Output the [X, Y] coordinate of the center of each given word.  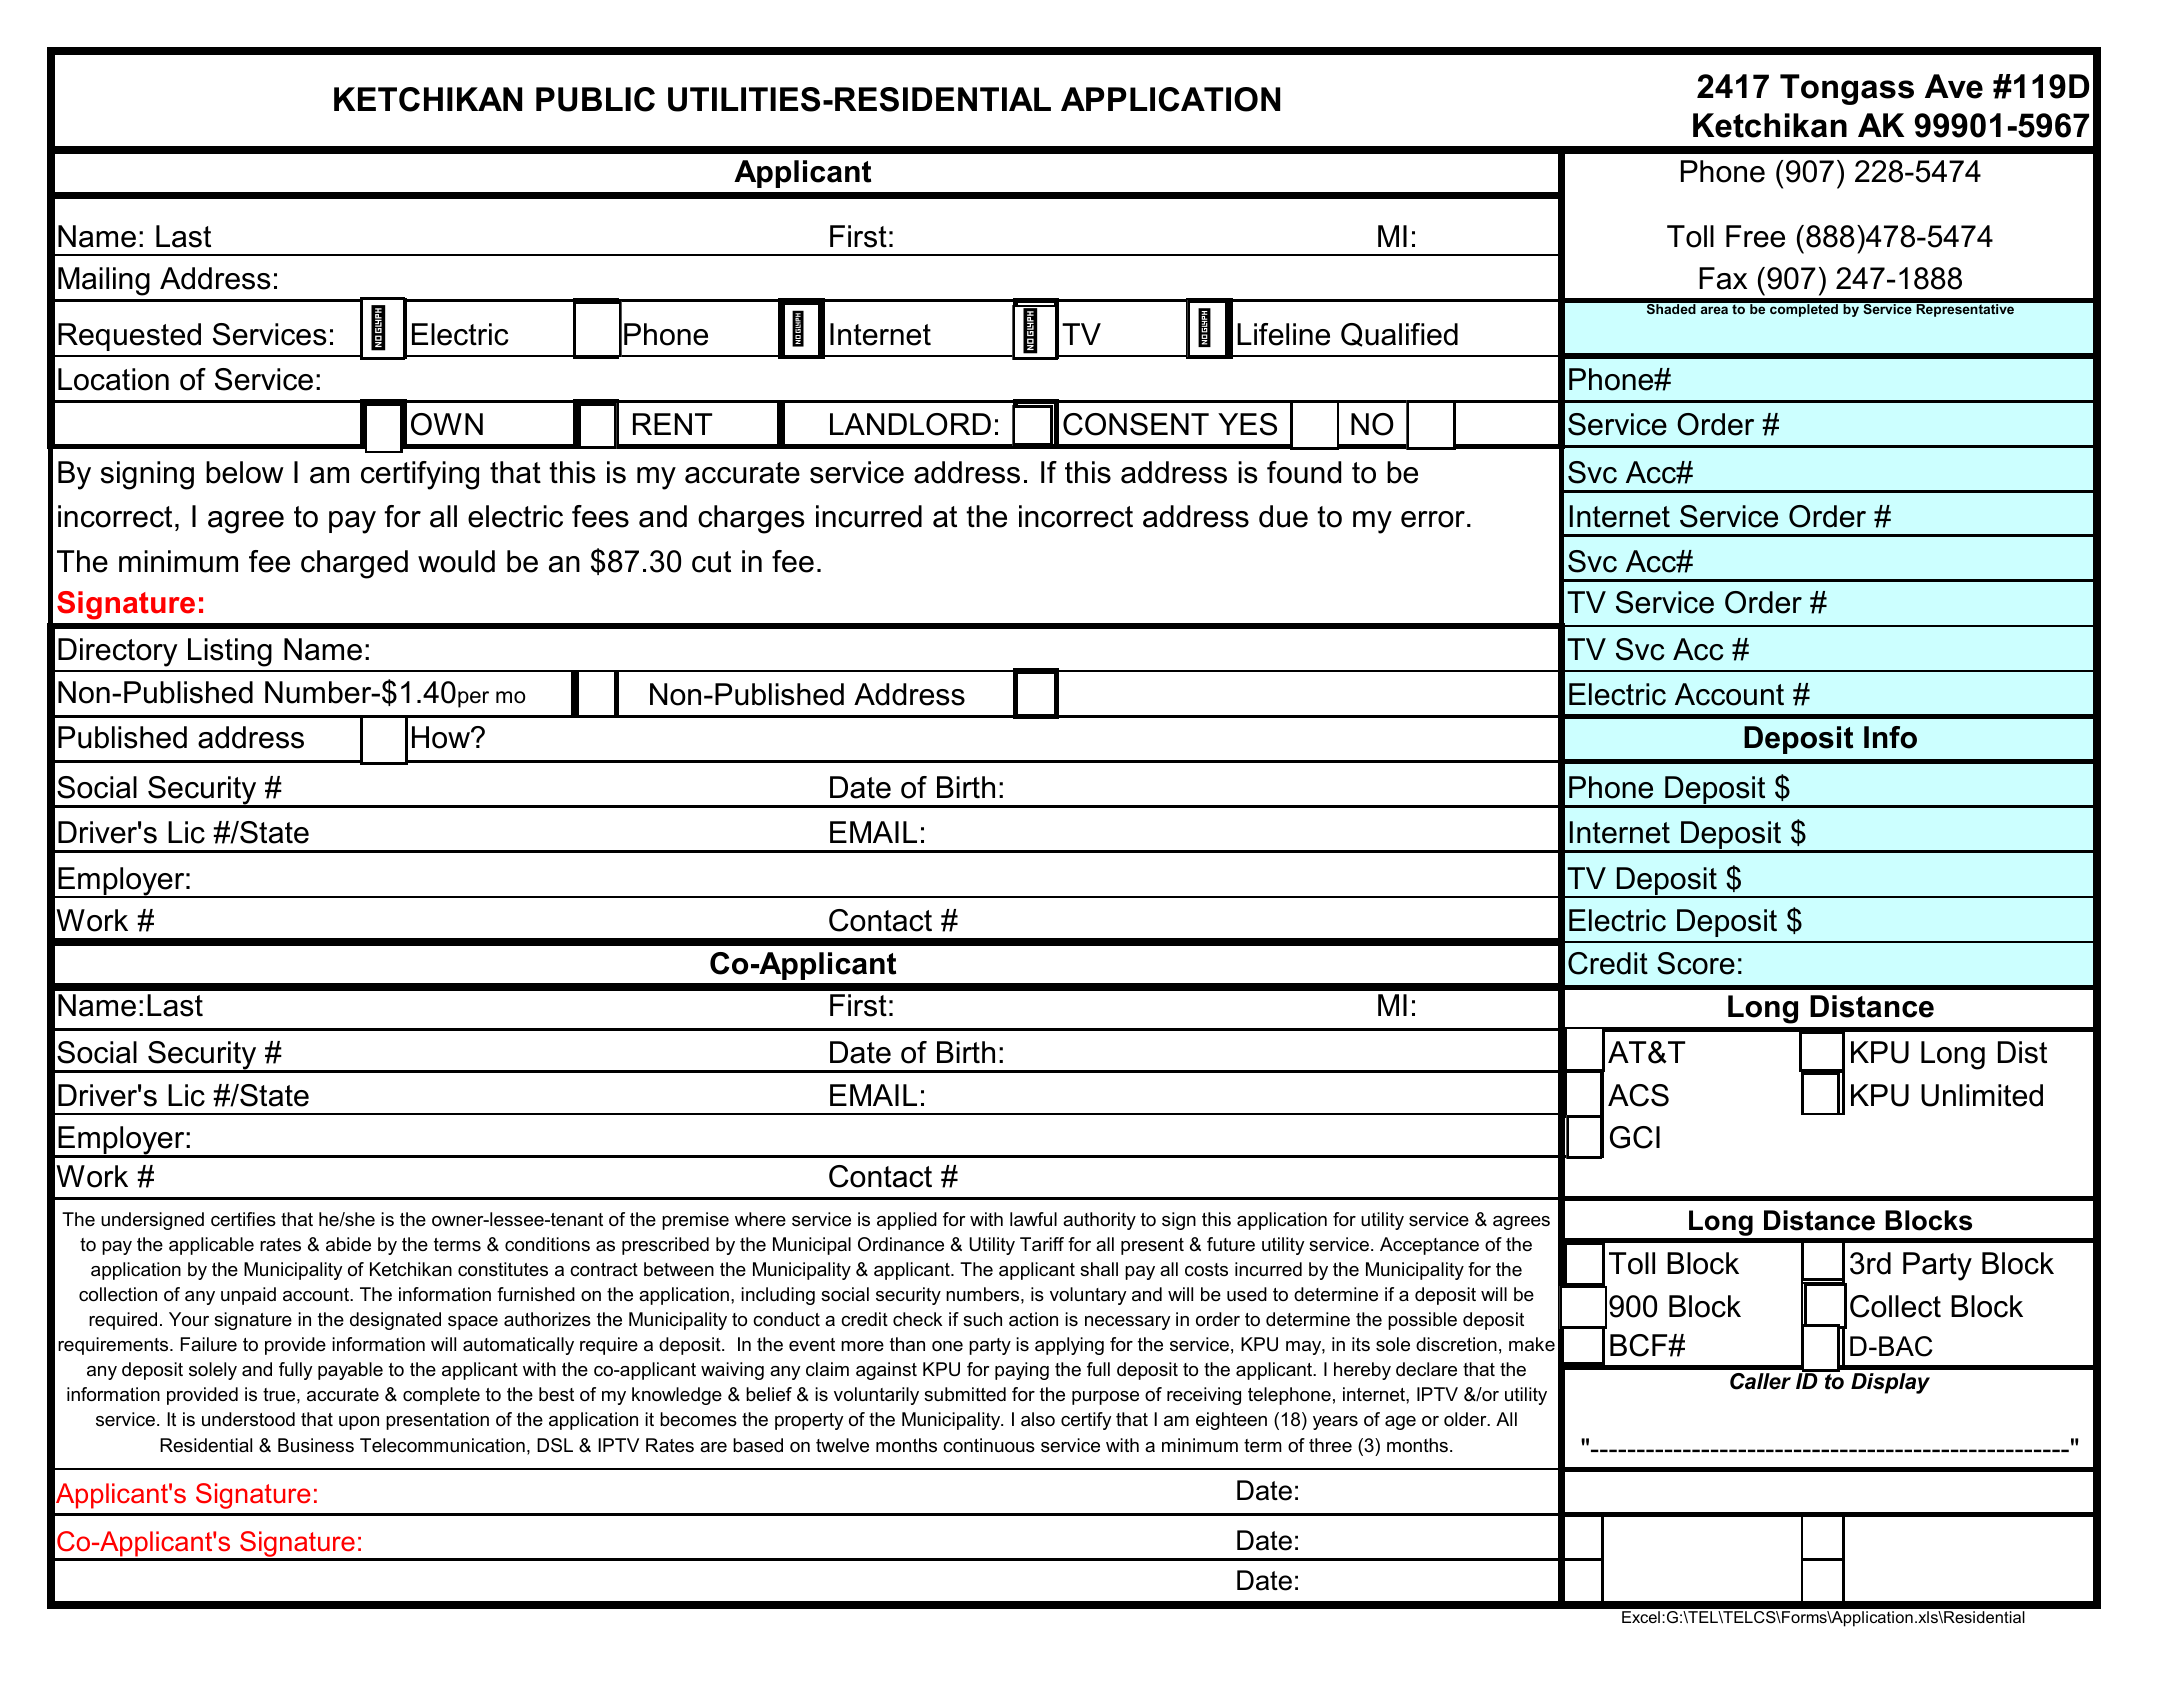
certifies [243, 1219]
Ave [1954, 86]
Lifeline [1283, 334]
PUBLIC [595, 99]
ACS [1638, 1095]
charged [354, 564]
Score [1696, 963]
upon [359, 1423]
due [1283, 516]
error [1433, 519]
